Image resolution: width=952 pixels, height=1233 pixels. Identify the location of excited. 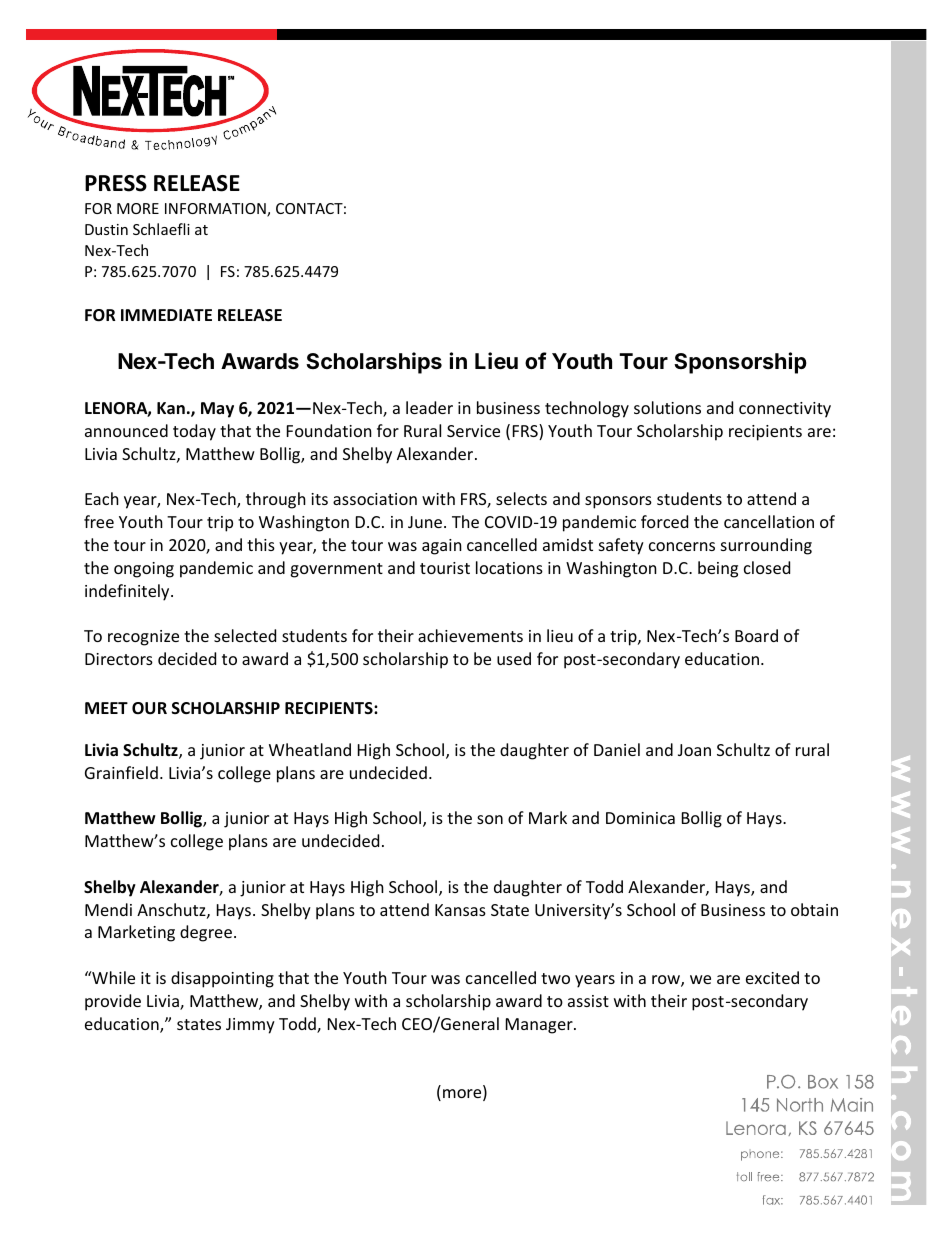
(772, 977).
